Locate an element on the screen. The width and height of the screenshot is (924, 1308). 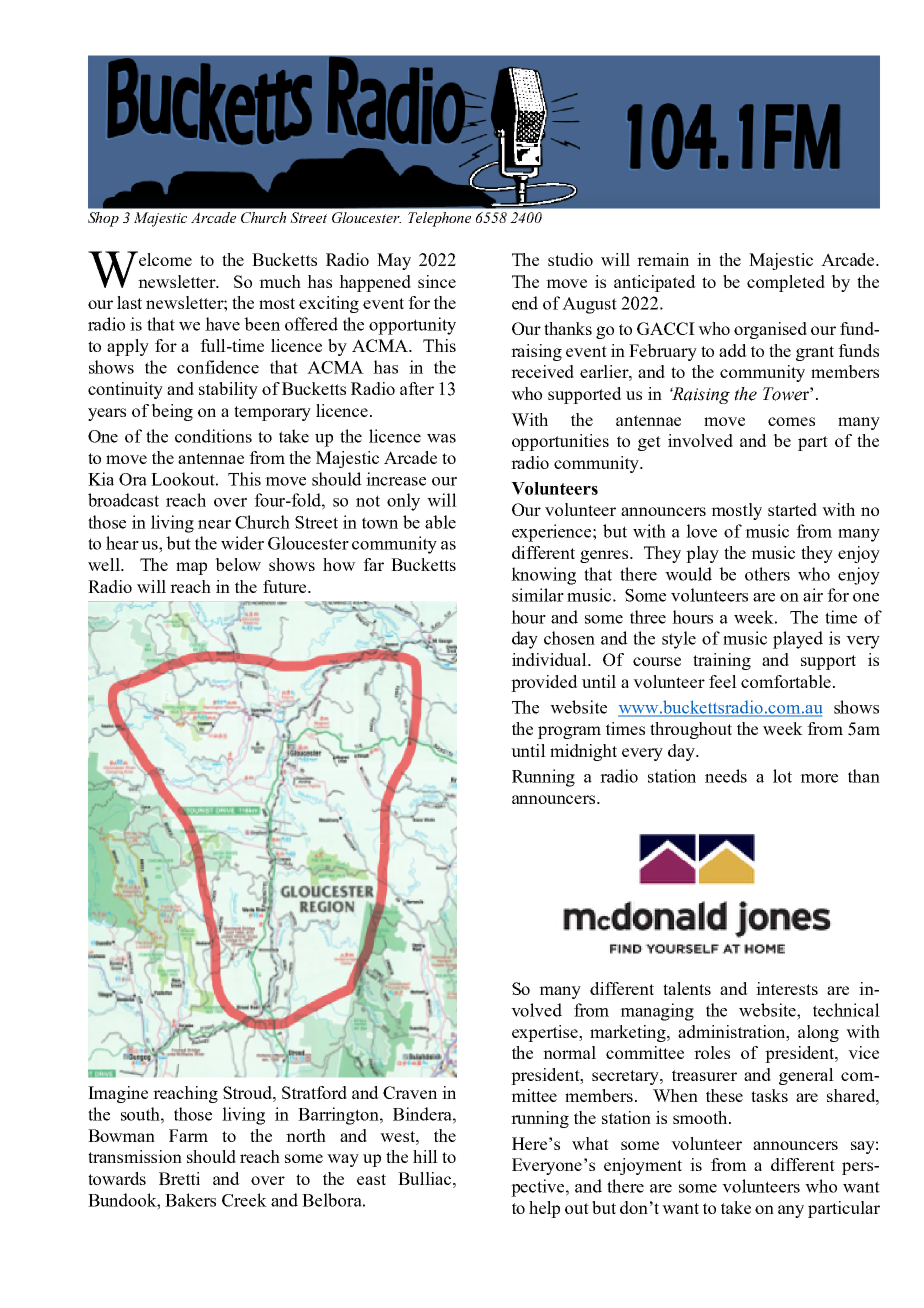
Shop is located at coordinates (103, 219).
